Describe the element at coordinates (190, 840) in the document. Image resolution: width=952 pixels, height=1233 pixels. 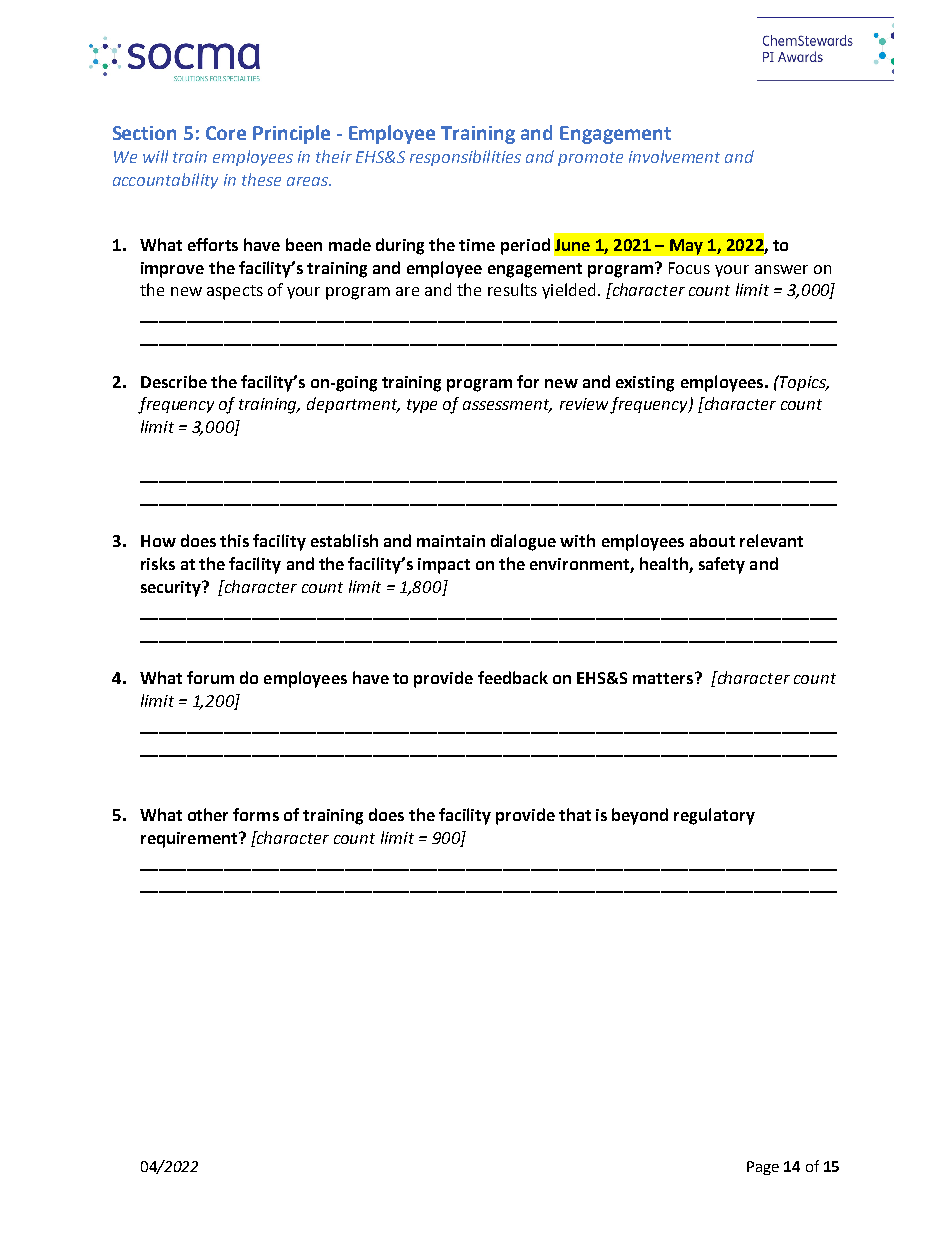
I see `requirement` at that location.
